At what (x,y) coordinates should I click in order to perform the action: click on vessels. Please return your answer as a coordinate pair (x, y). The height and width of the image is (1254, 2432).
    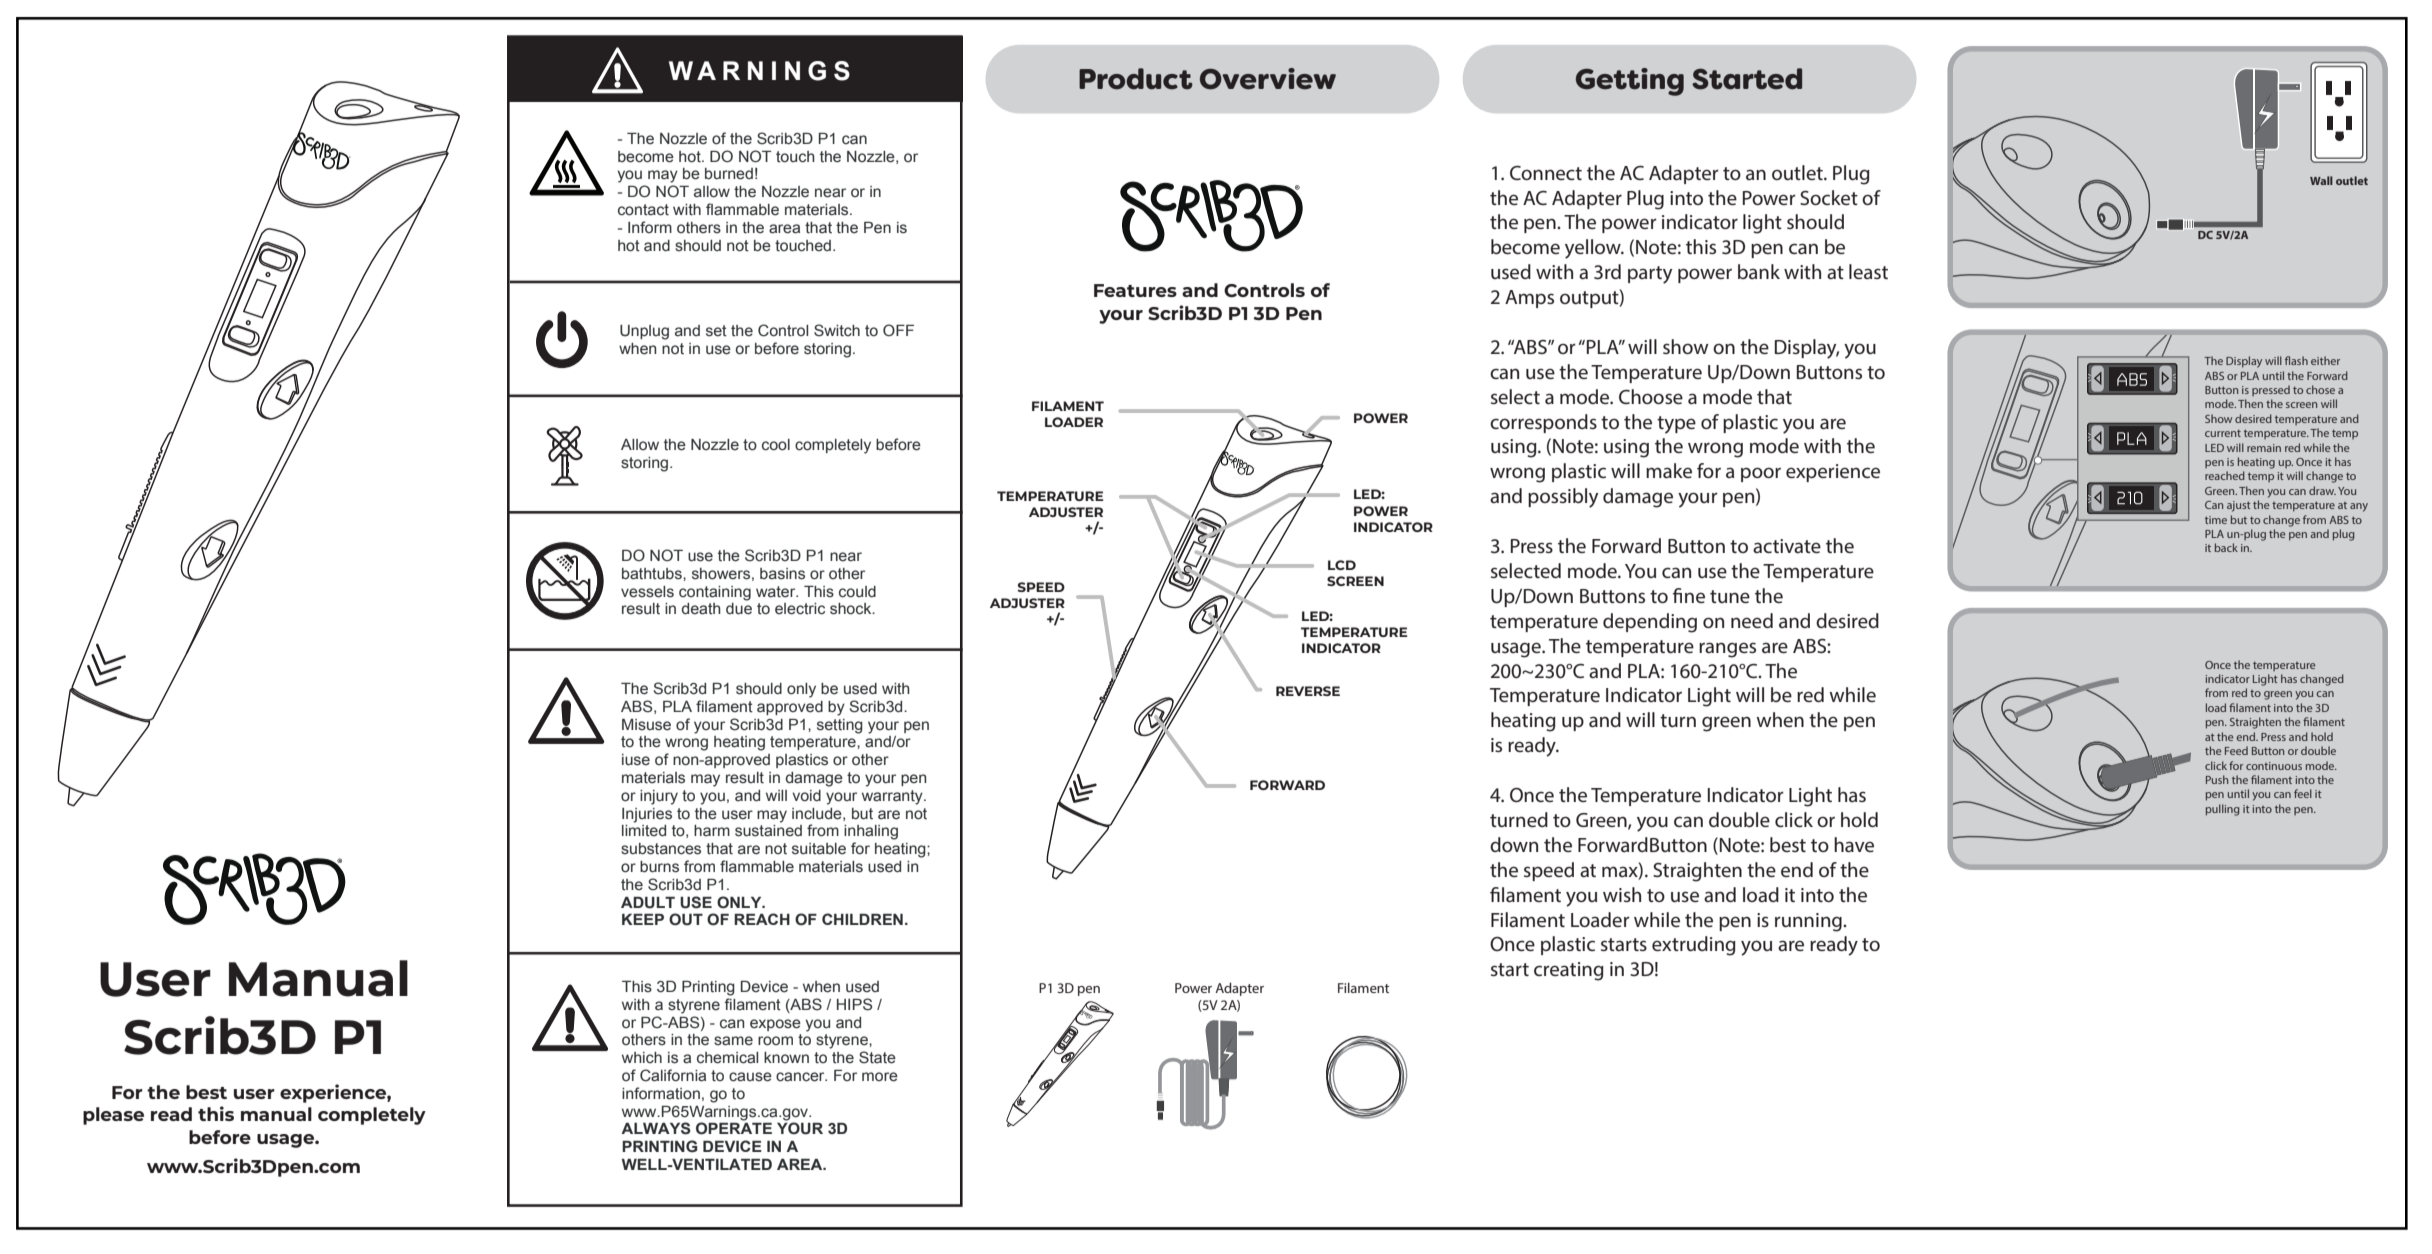
    Looking at the image, I should click on (647, 592).
